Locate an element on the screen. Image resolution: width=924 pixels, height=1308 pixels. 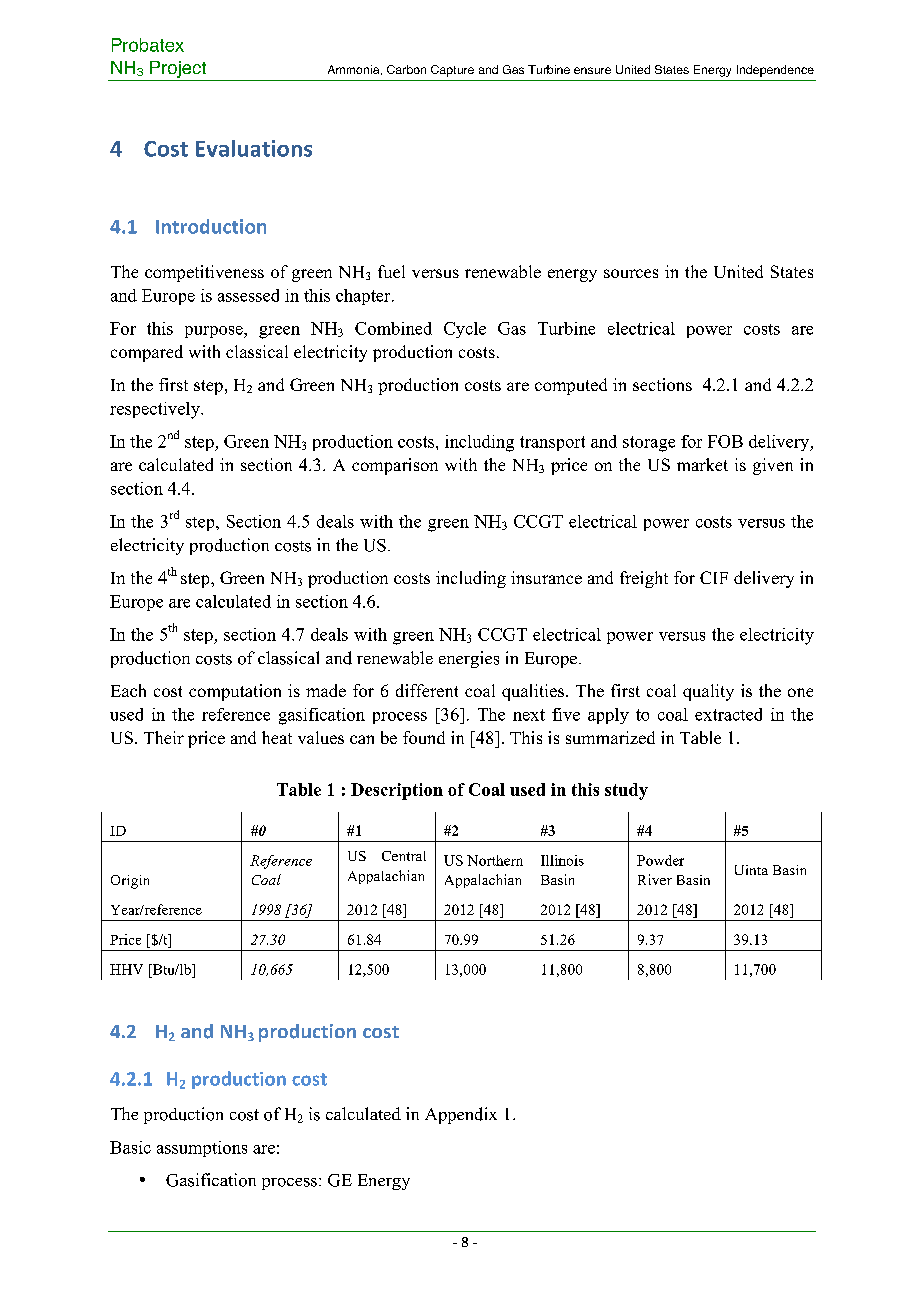
market is located at coordinates (702, 464).
